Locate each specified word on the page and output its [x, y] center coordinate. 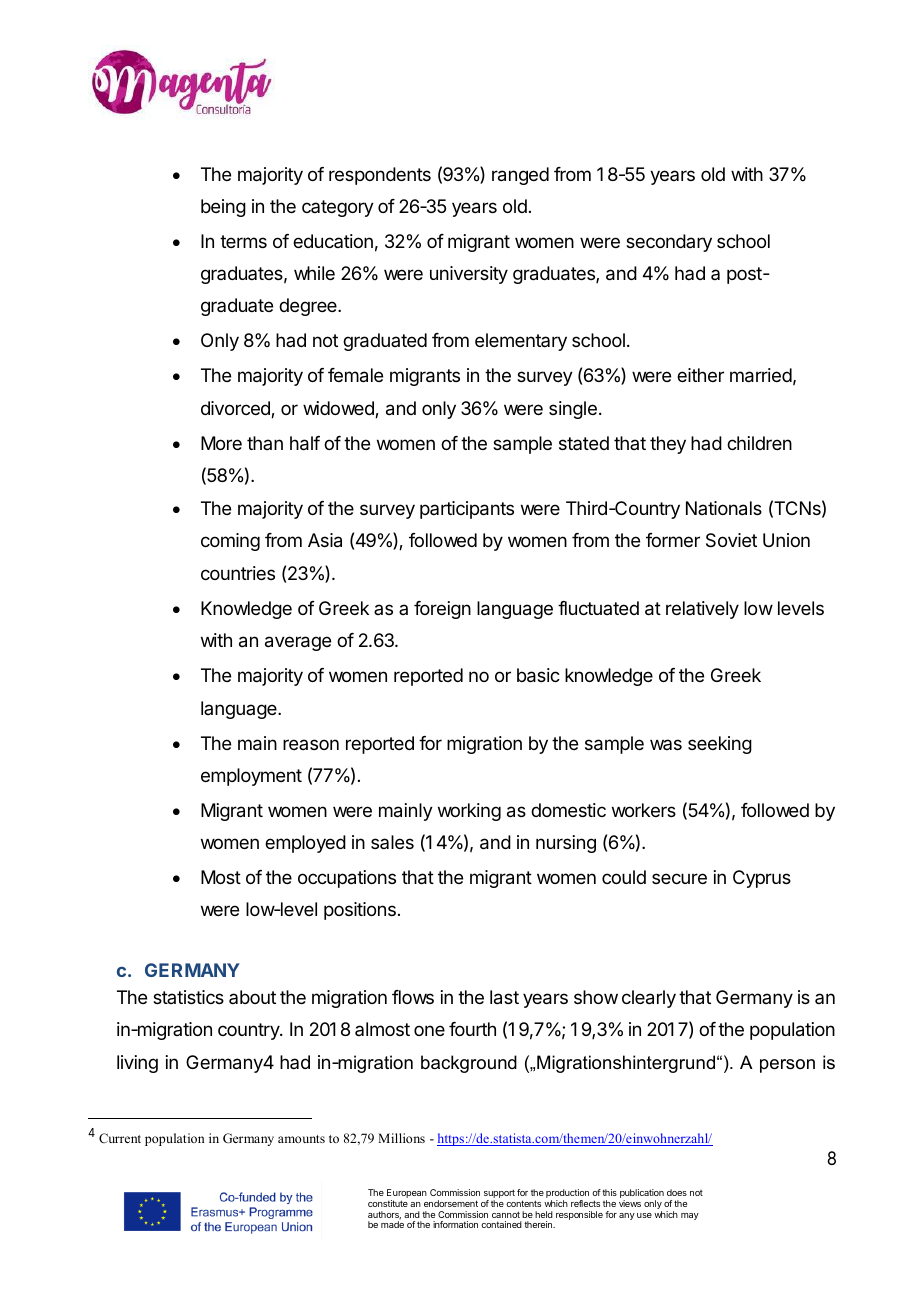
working [469, 812]
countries [238, 573]
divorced [236, 409]
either [700, 375]
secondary [669, 243]
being [223, 208]
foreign [442, 610]
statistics [188, 997]
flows [413, 997]
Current [120, 1138]
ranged [520, 176]
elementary [521, 342]
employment [251, 777]
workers [644, 810]
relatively [702, 610]
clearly [649, 999]
